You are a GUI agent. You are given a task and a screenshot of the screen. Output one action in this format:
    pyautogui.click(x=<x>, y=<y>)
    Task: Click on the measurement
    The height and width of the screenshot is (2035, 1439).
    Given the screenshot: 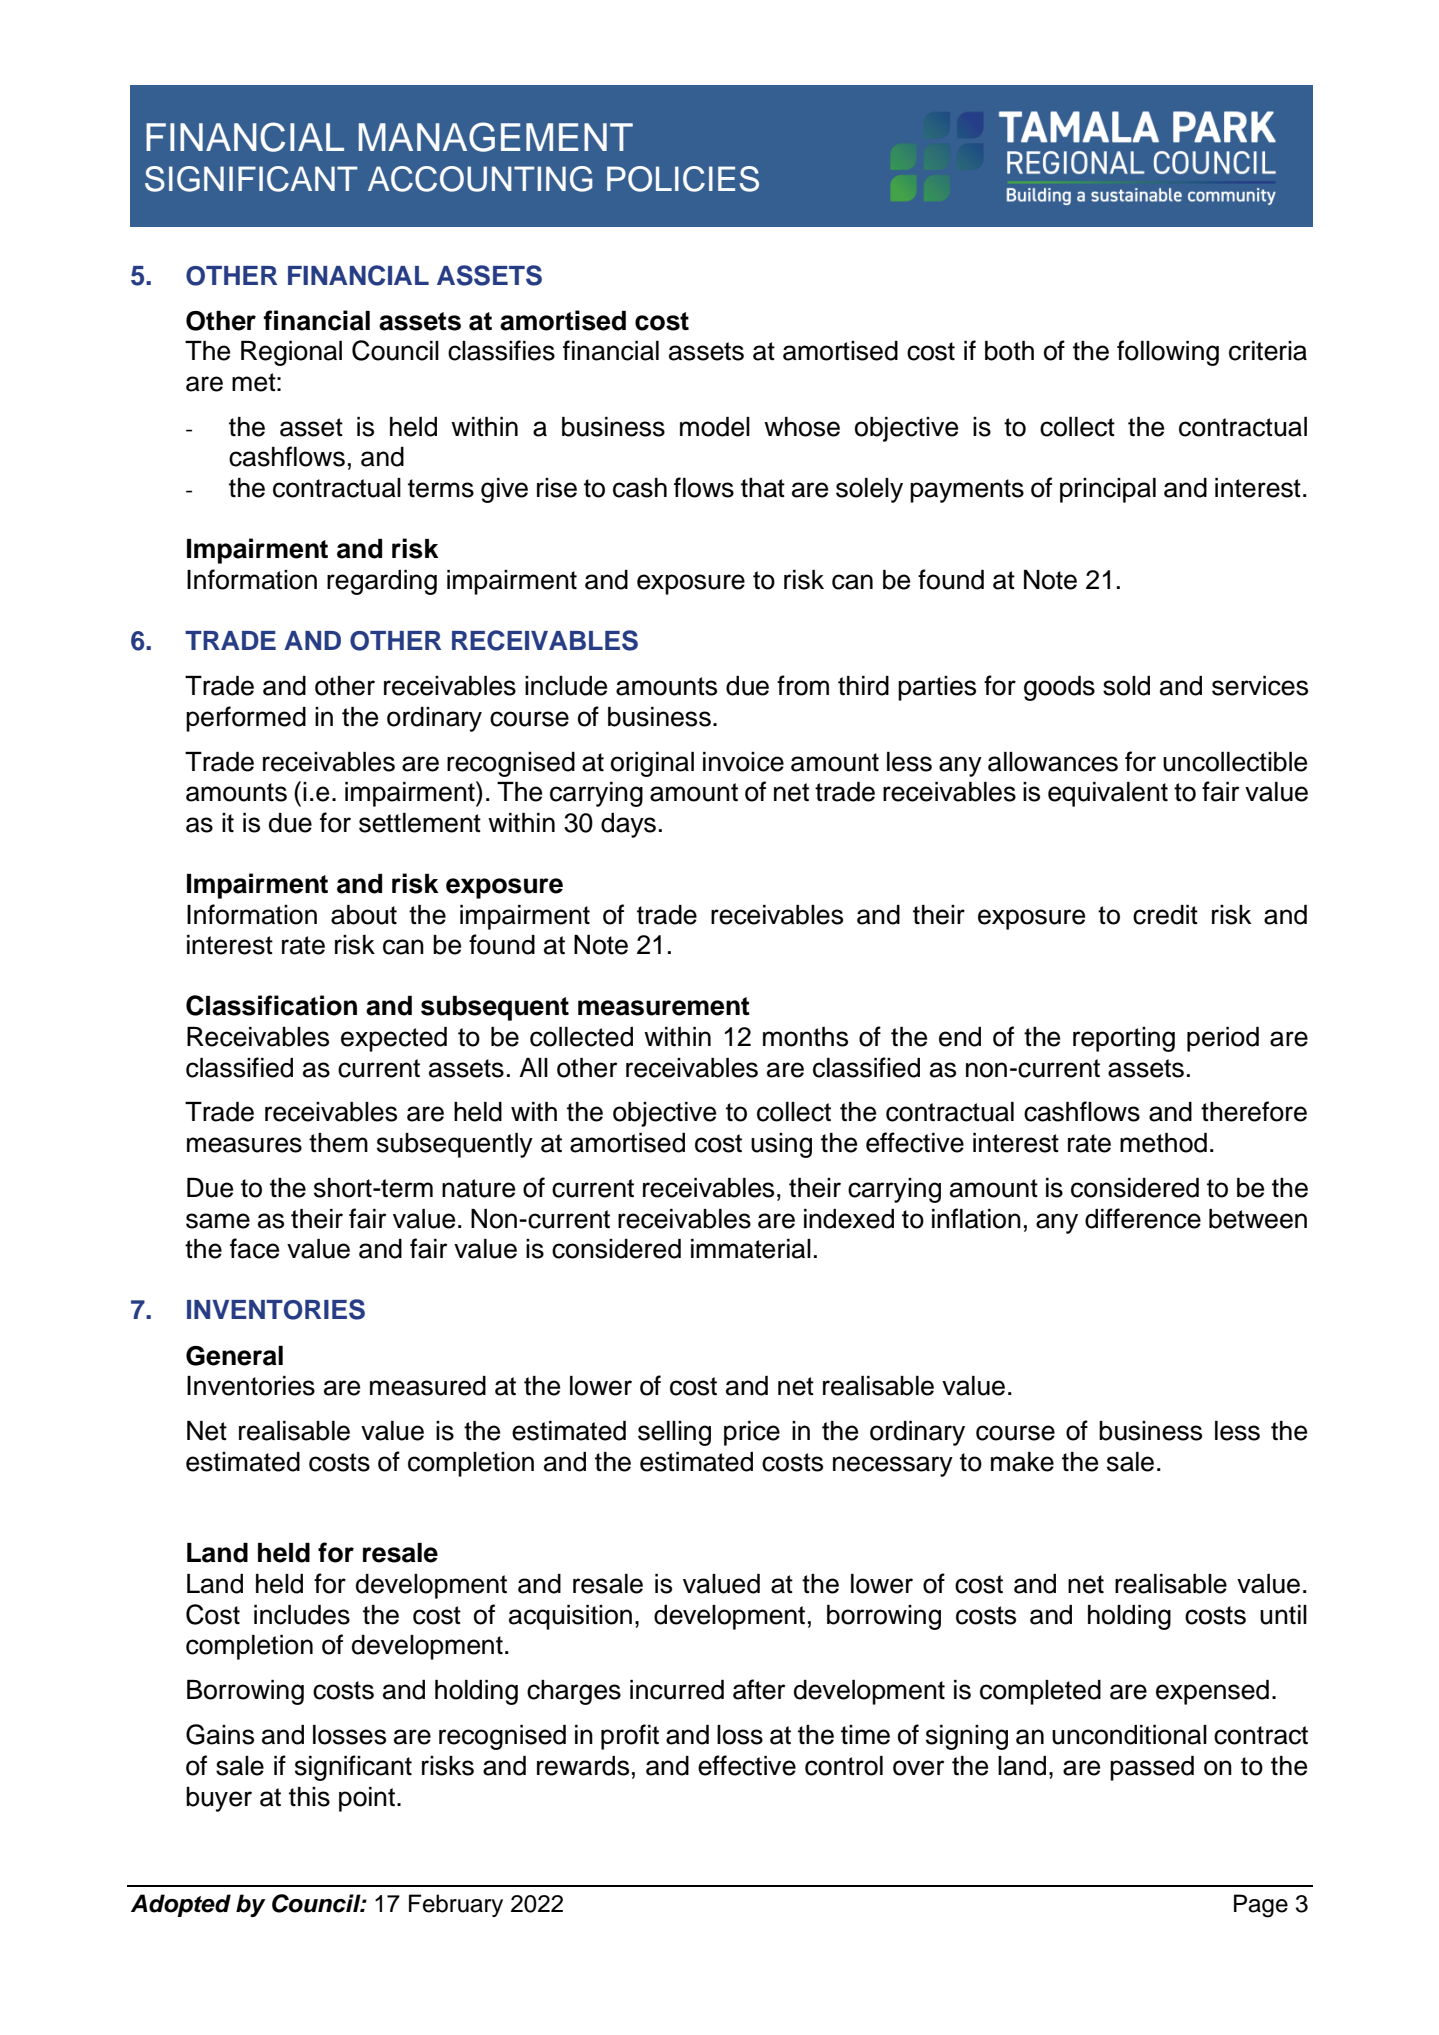 What is the action you would take?
    pyautogui.click(x=664, y=1006)
